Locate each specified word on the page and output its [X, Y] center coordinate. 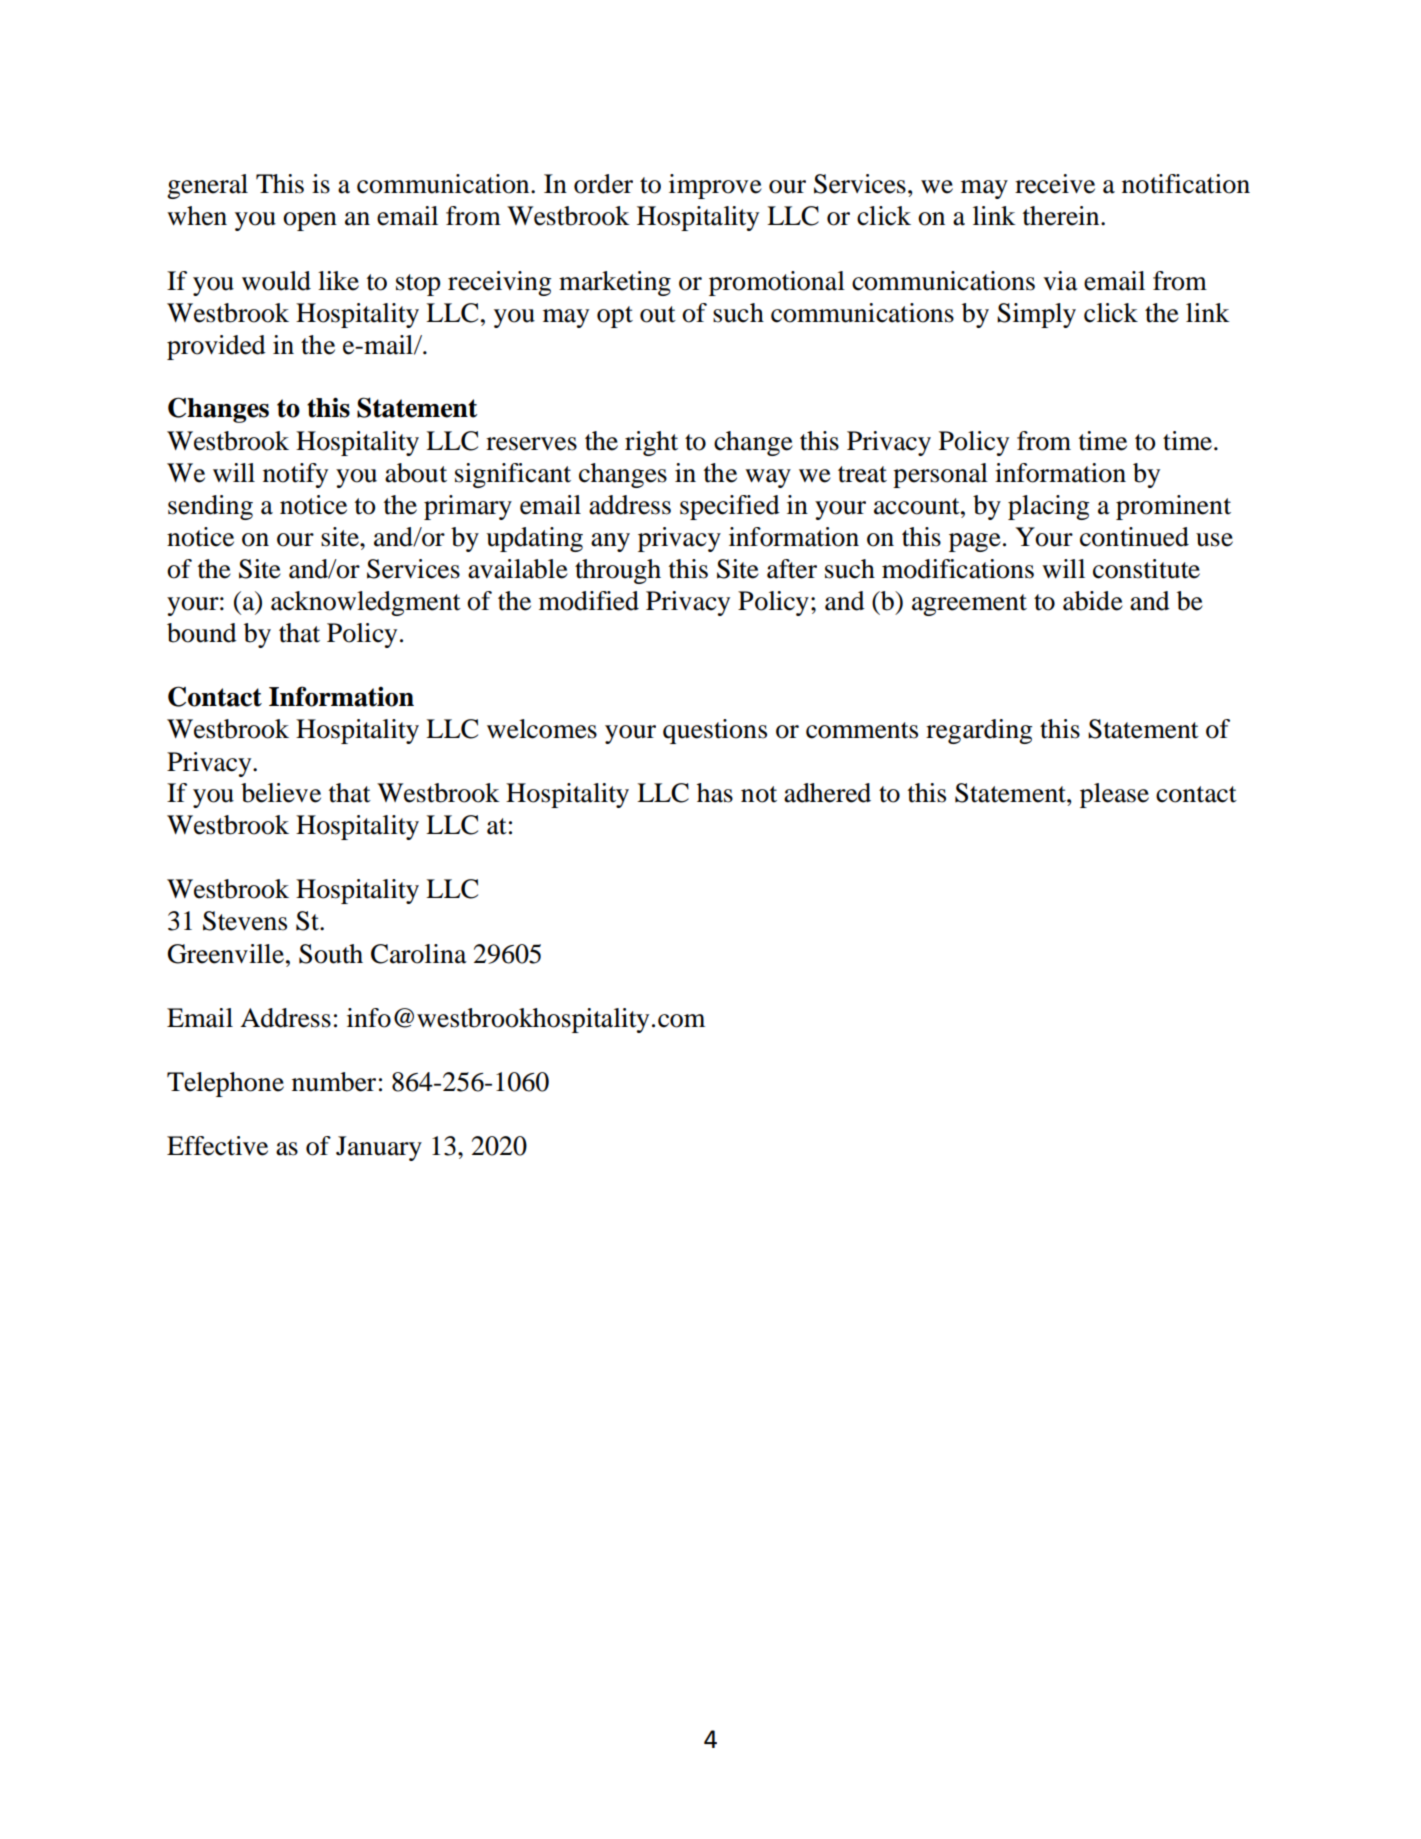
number [334, 1082]
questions [715, 731]
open [310, 221]
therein [1062, 216]
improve [715, 186]
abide [1093, 601]
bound [202, 633]
